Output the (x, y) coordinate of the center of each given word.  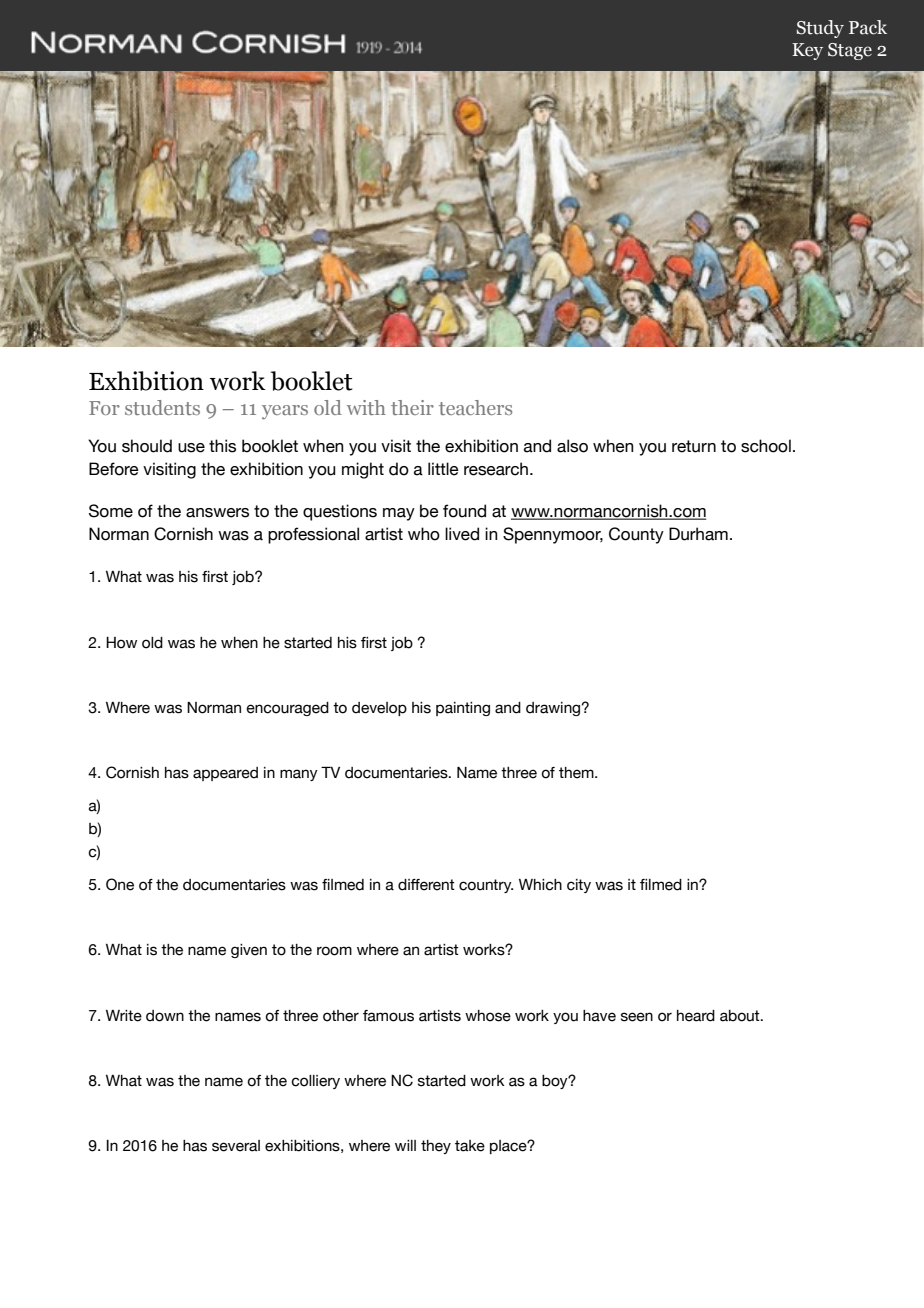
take (470, 1146)
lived (462, 534)
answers (217, 513)
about (741, 1016)
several (236, 1146)
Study (820, 29)
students (162, 407)
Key (807, 51)
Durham (698, 534)
